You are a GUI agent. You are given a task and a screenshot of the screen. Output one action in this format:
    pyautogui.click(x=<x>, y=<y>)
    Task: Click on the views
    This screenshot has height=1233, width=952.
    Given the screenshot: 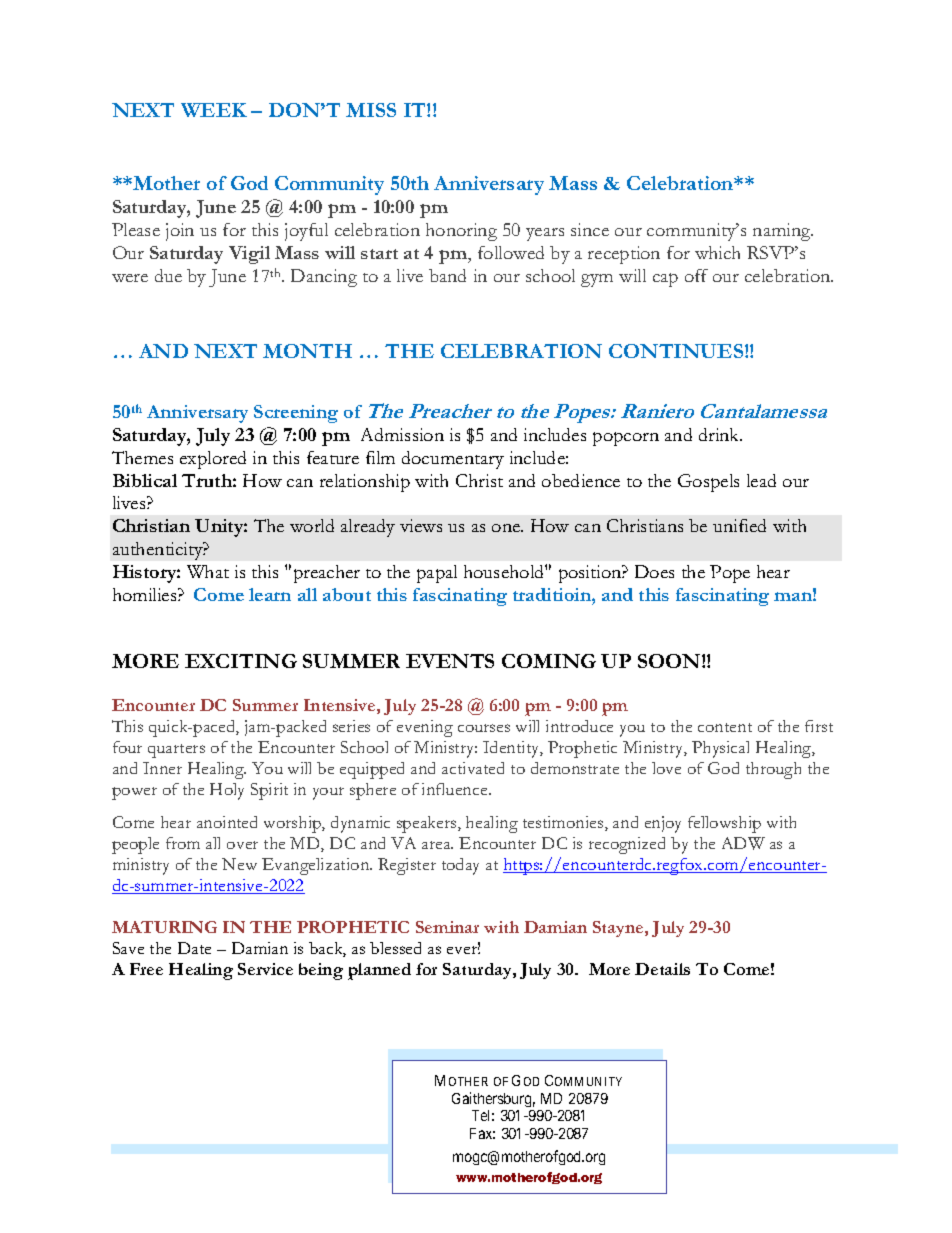 What is the action you would take?
    pyautogui.click(x=421, y=525)
